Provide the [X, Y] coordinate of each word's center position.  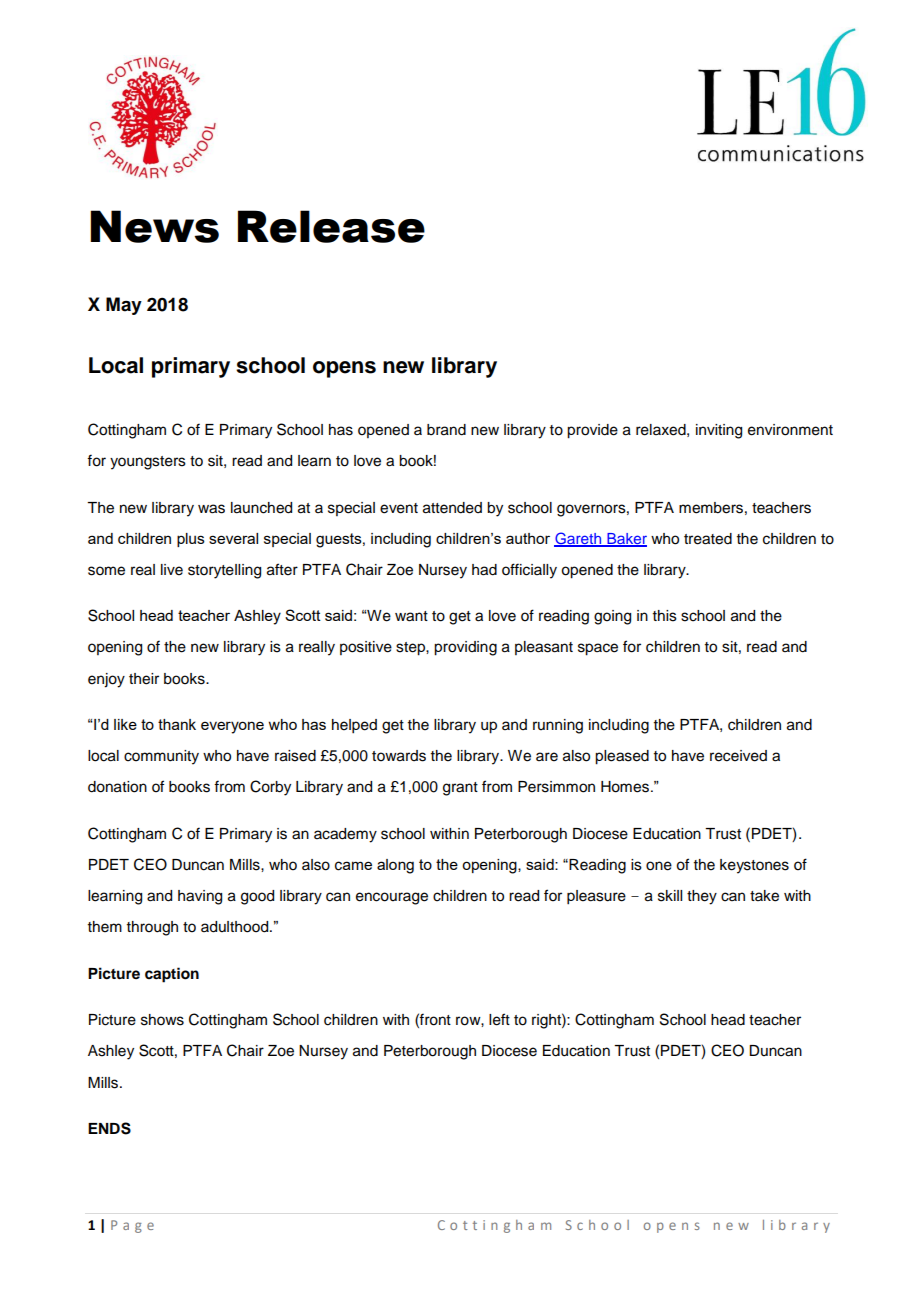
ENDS [109, 1128]
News [154, 226]
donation [117, 787]
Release [331, 226]
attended [452, 508]
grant [460, 789]
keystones [754, 866]
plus [191, 540]
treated [708, 539]
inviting [719, 431]
